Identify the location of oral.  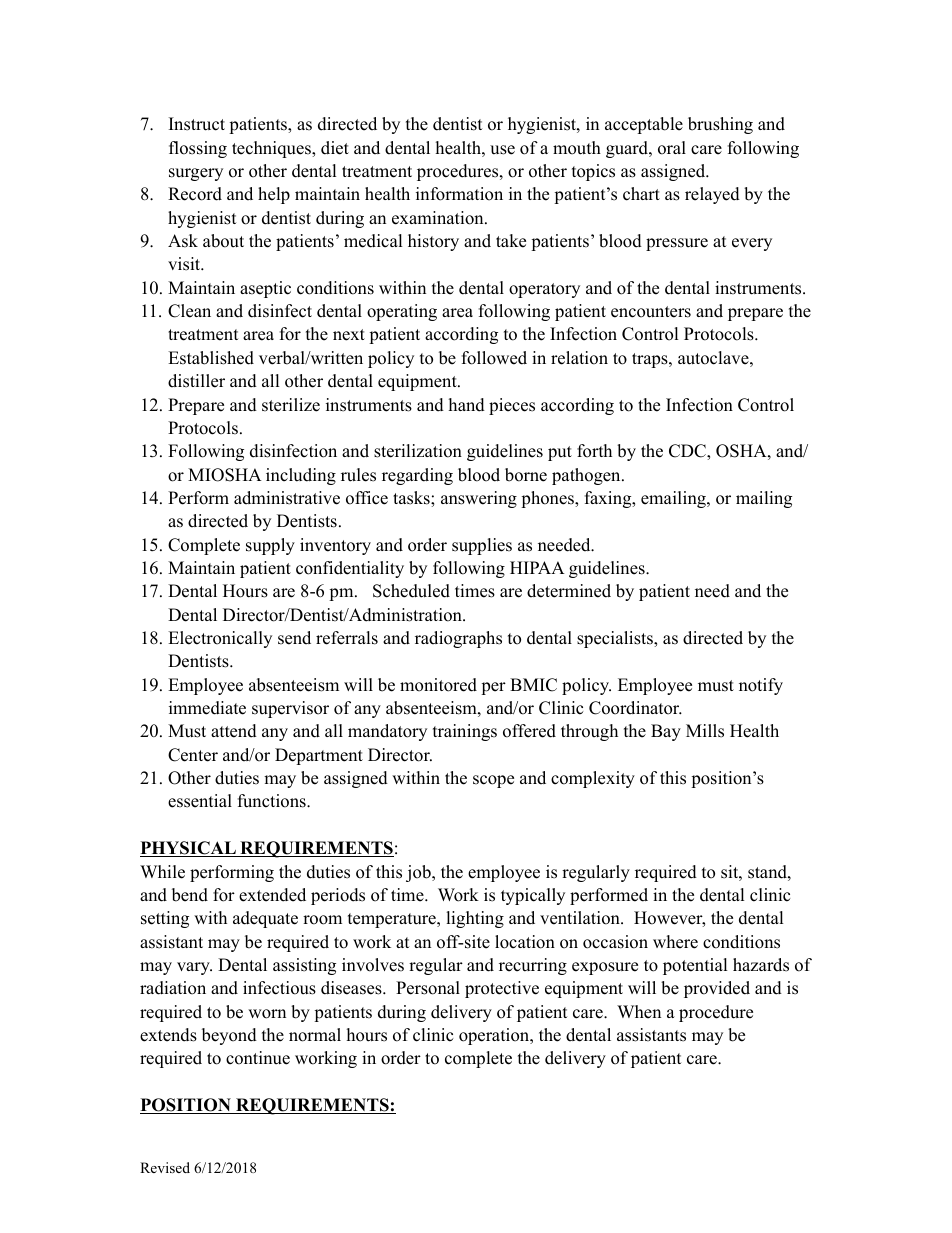
(672, 148).
